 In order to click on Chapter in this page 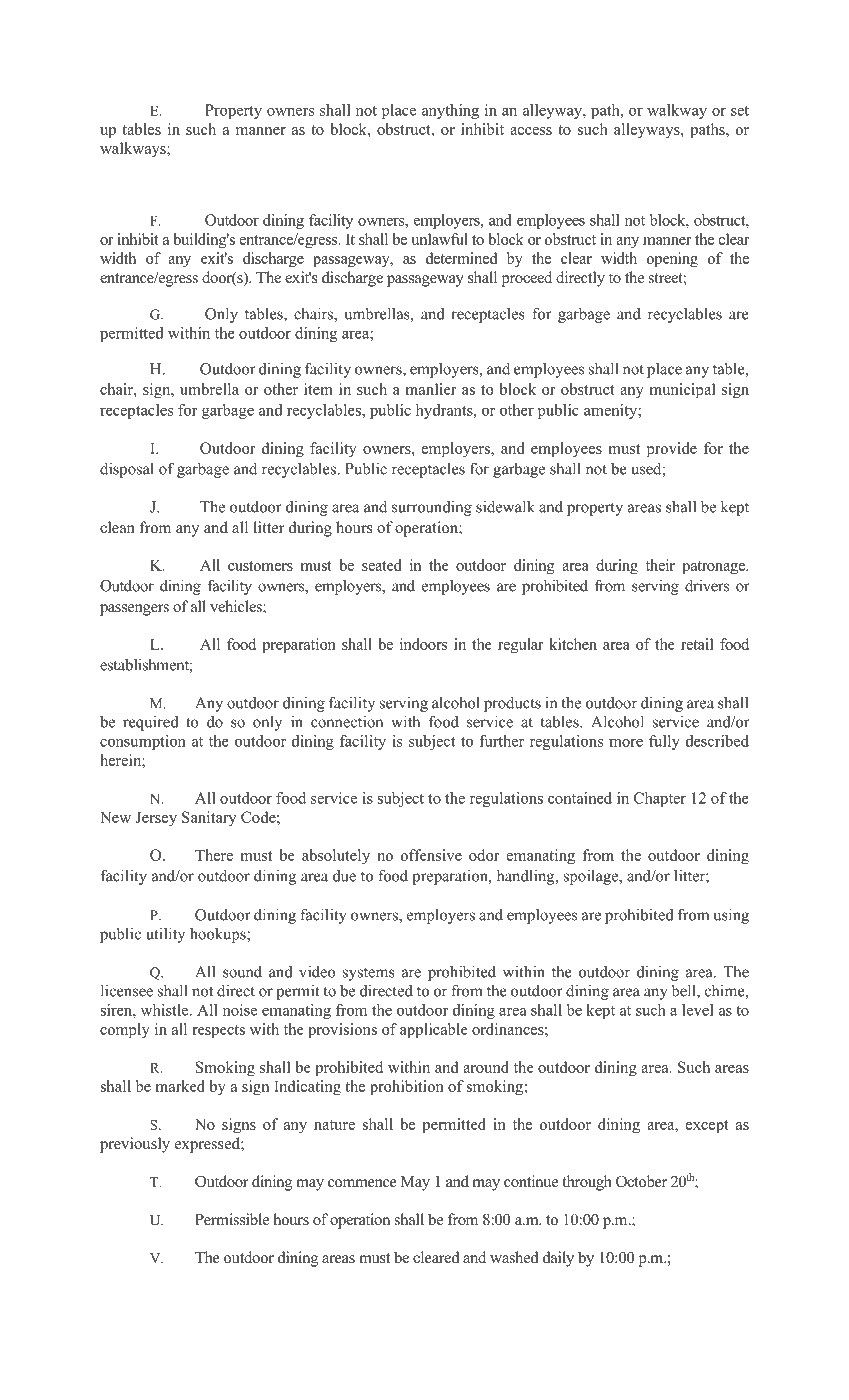, I will do `click(660, 799)`.
